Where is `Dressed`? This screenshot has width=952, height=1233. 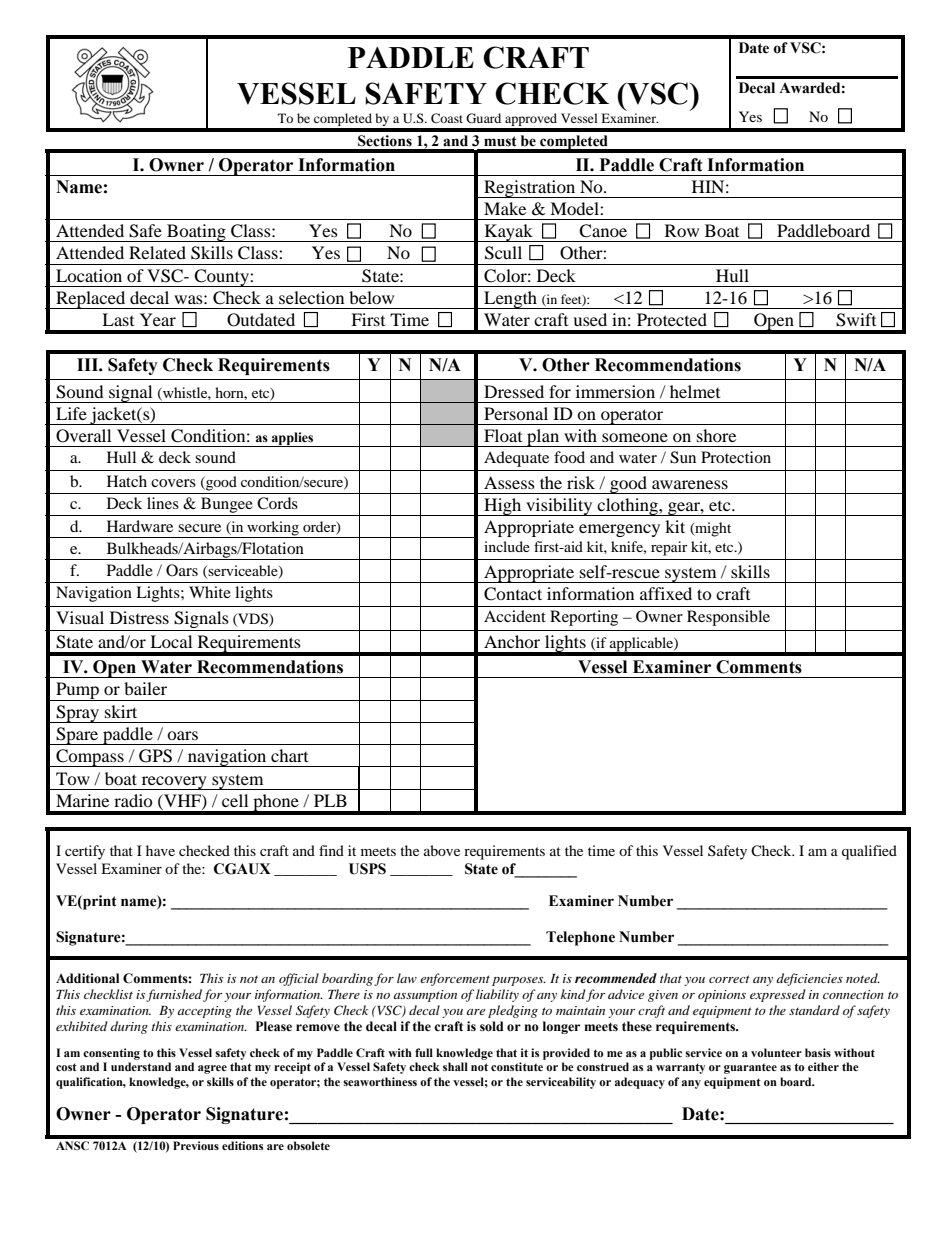 Dressed is located at coordinates (514, 391).
